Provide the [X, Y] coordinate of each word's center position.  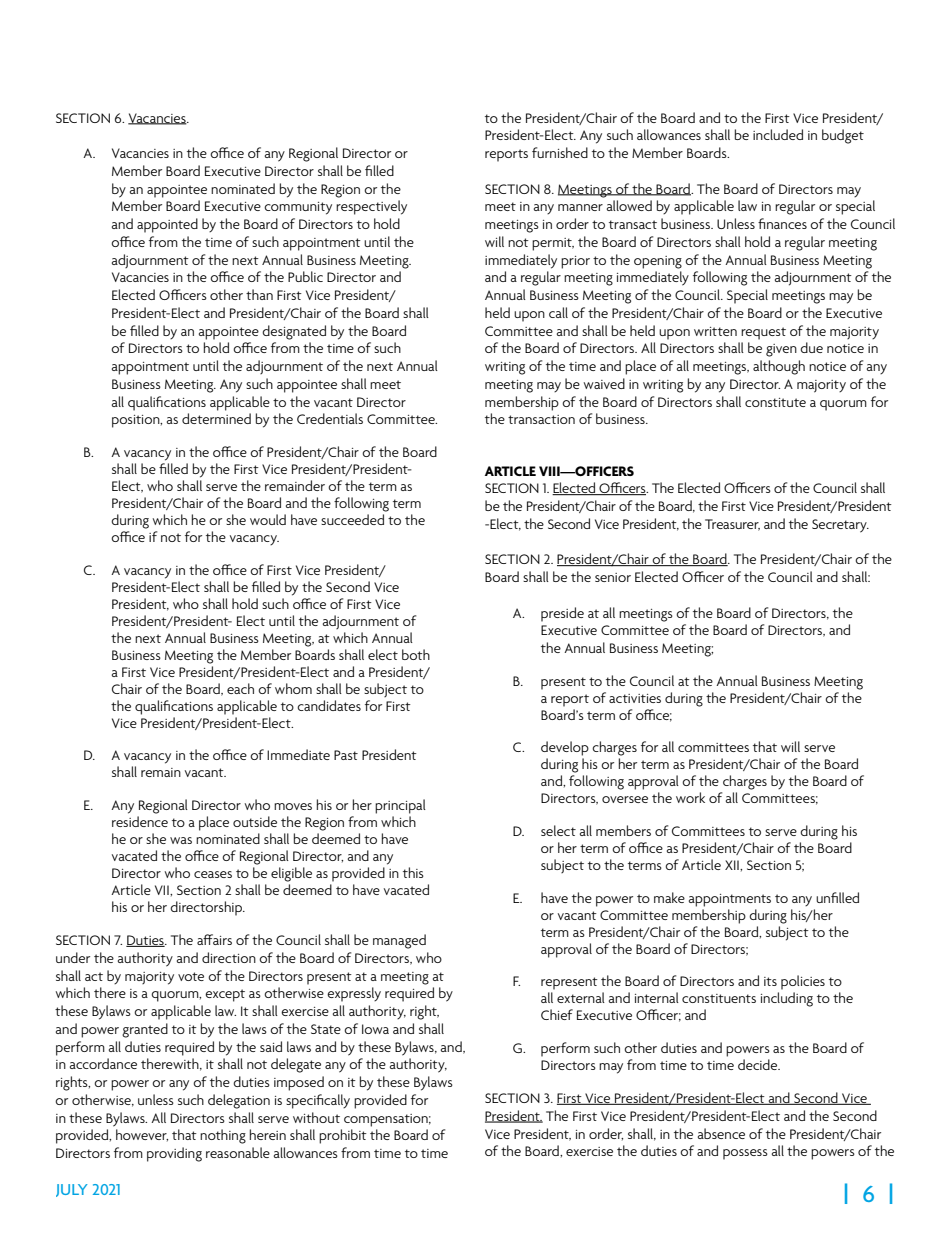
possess [745, 1154]
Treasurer [732, 525]
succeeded [352, 519]
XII [733, 865]
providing [174, 1154]
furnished [560, 152]
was [181, 840]
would [268, 519]
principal [400, 806]
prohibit [343, 1136]
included [778, 134]
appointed [167, 225]
